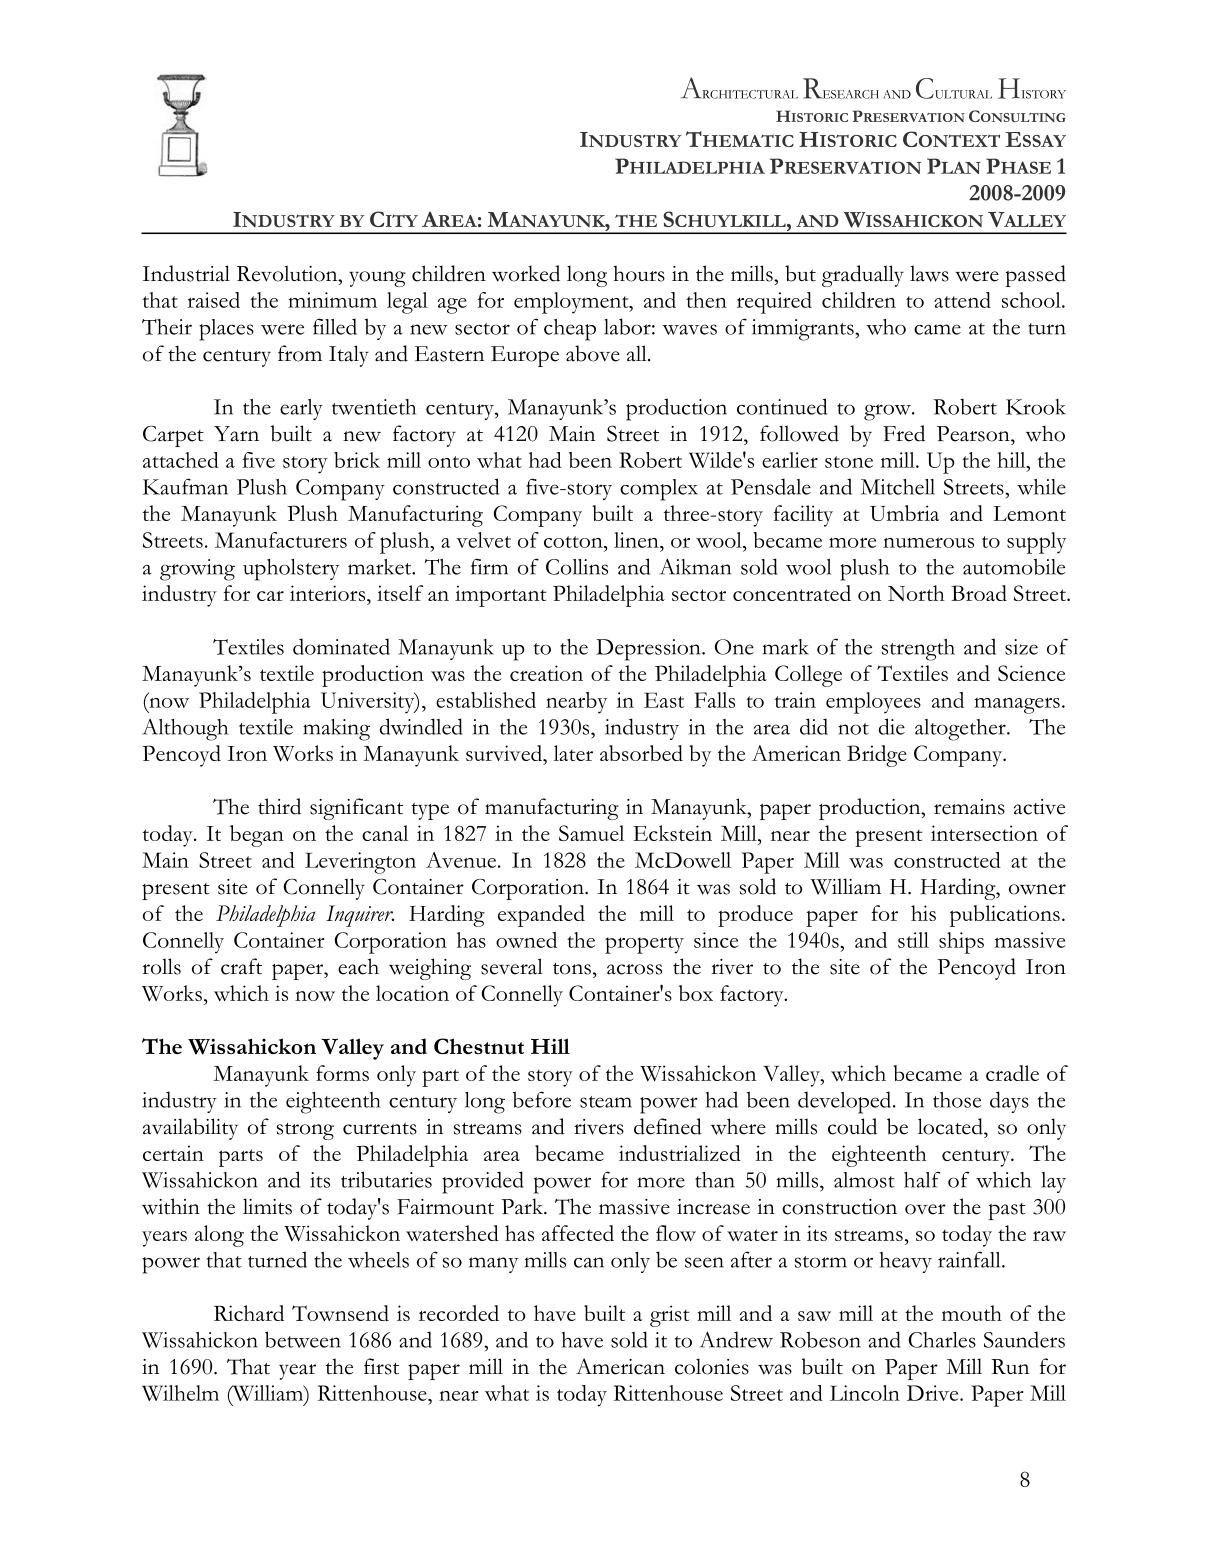 The height and width of the page is (1564, 1208). I want to click on intersection, so click(984, 833).
